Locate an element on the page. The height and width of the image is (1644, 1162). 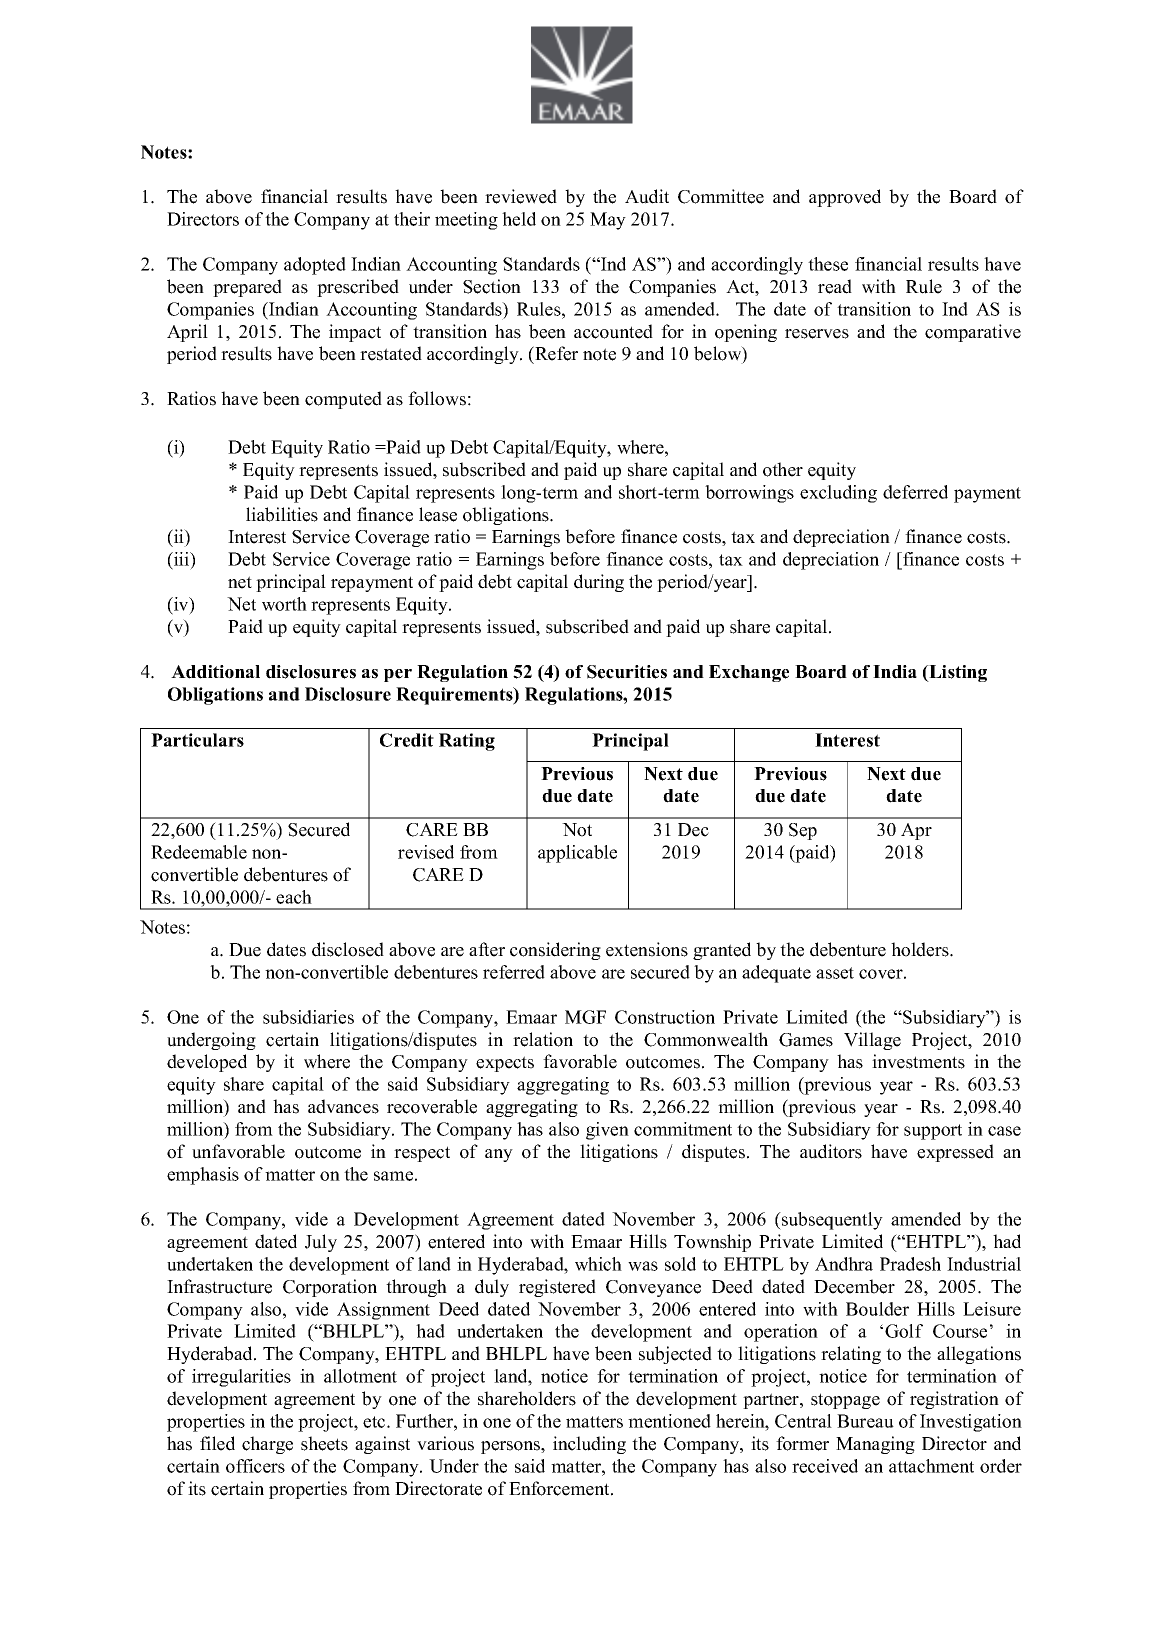
subsidiaries is located at coordinates (308, 1017).
